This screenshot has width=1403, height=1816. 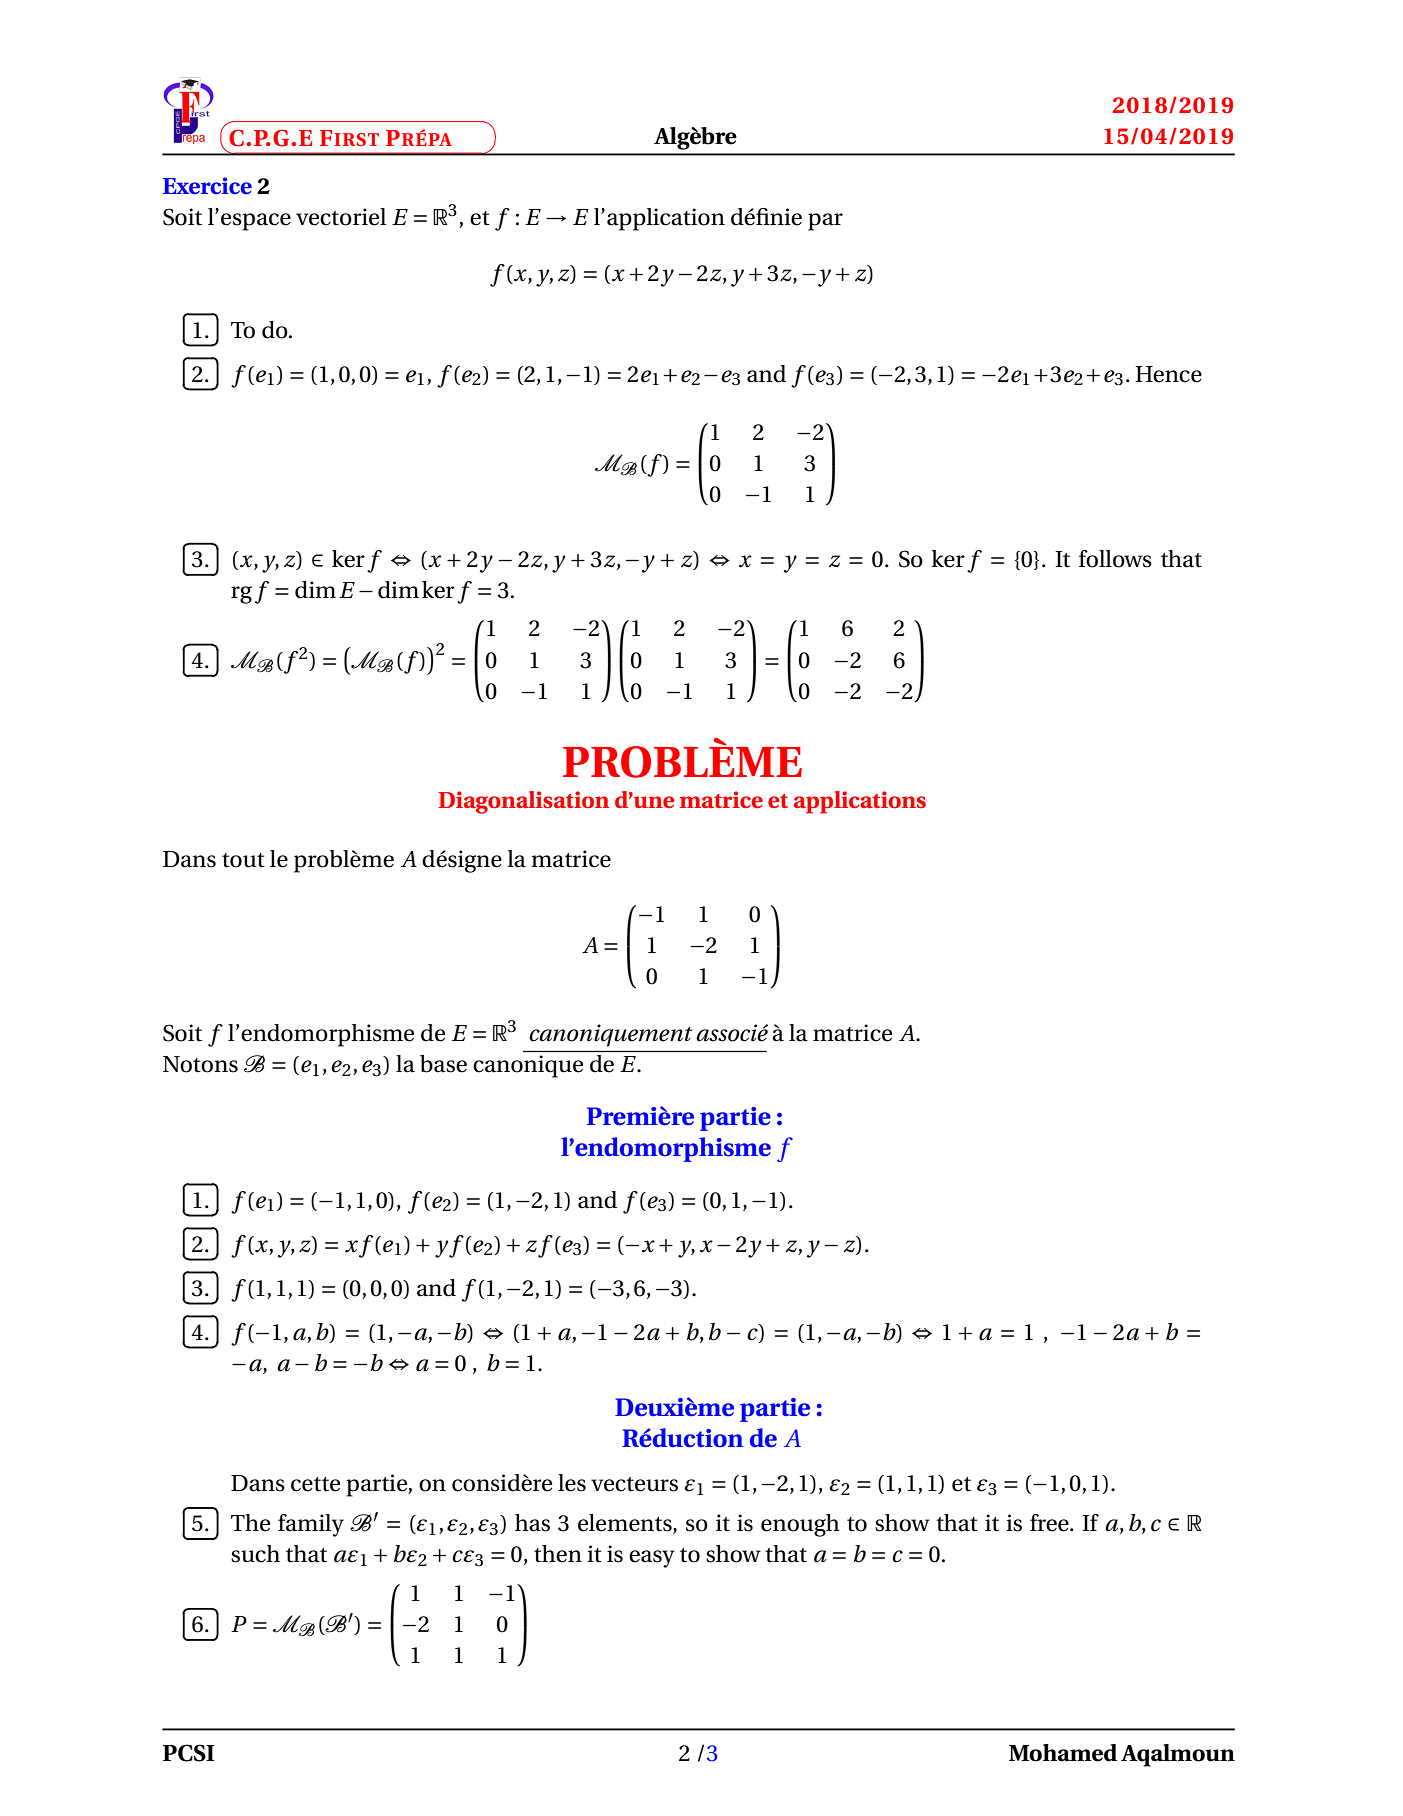 What do you see at coordinates (207, 186) in the screenshot?
I see `Exercice` at bounding box center [207, 186].
